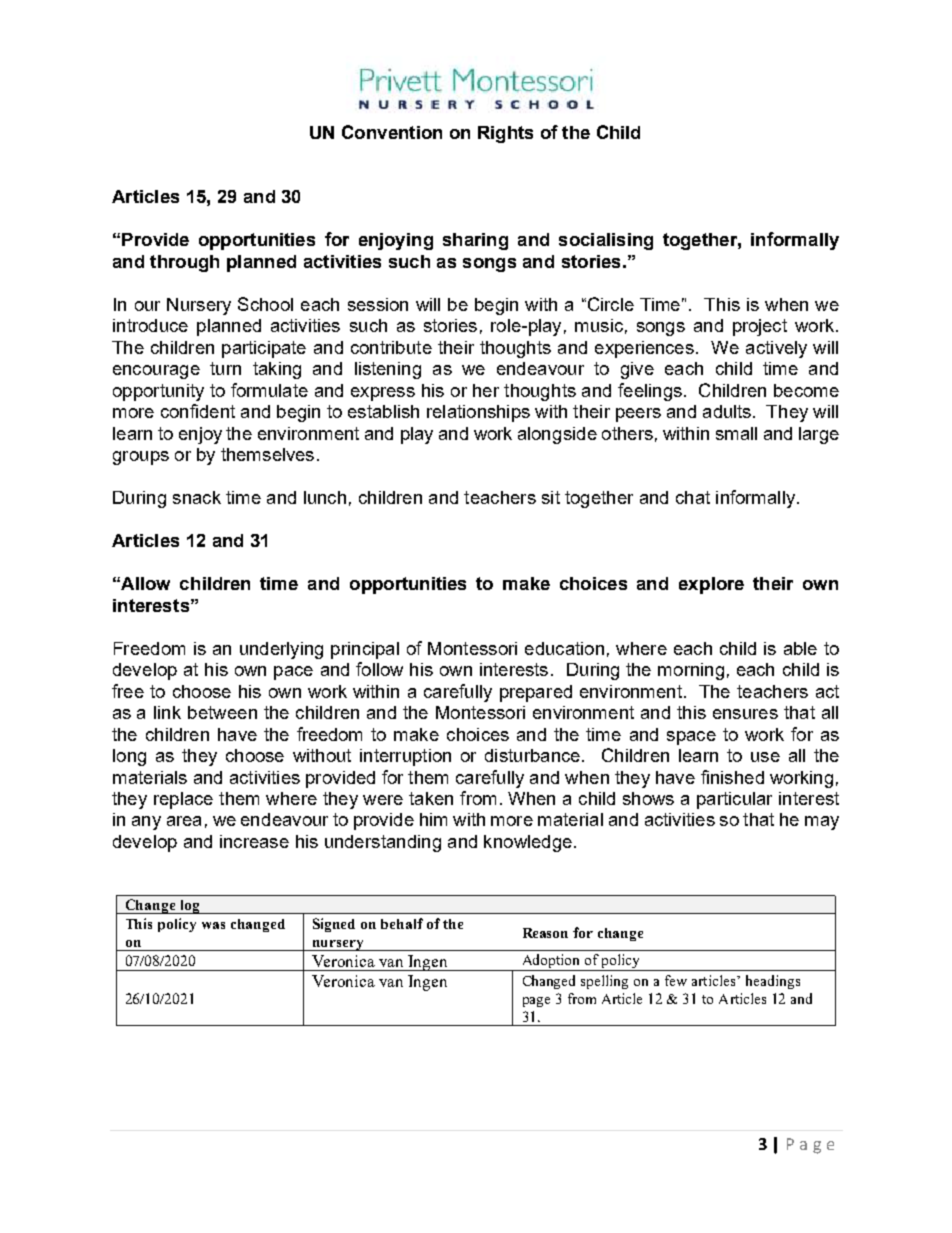 The image size is (952, 1233). I want to click on sit, so click(551, 497).
